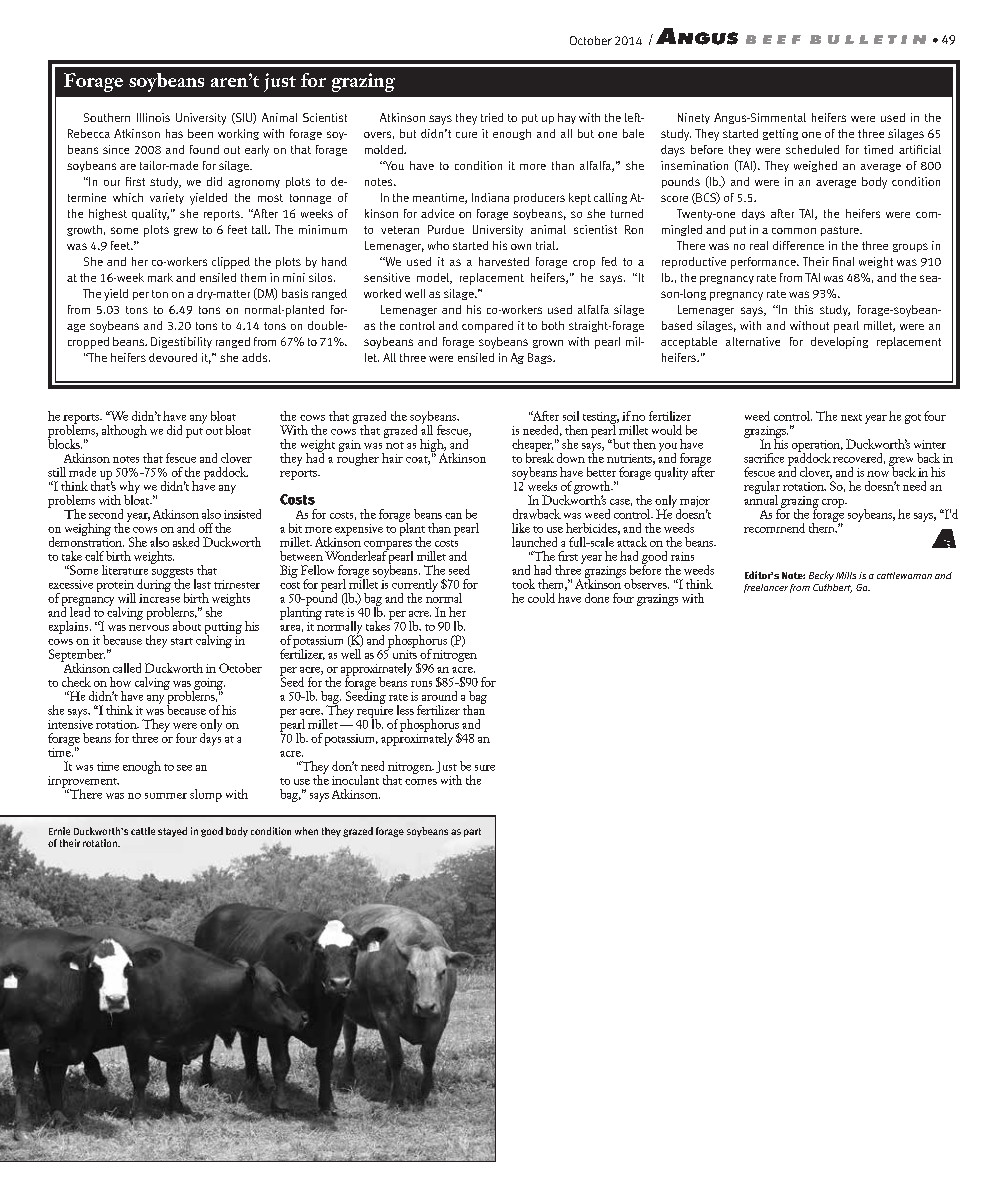 This screenshot has width=1008, height=1200. Describe the element at coordinates (804, 309) in the screenshot. I see `this` at that location.
